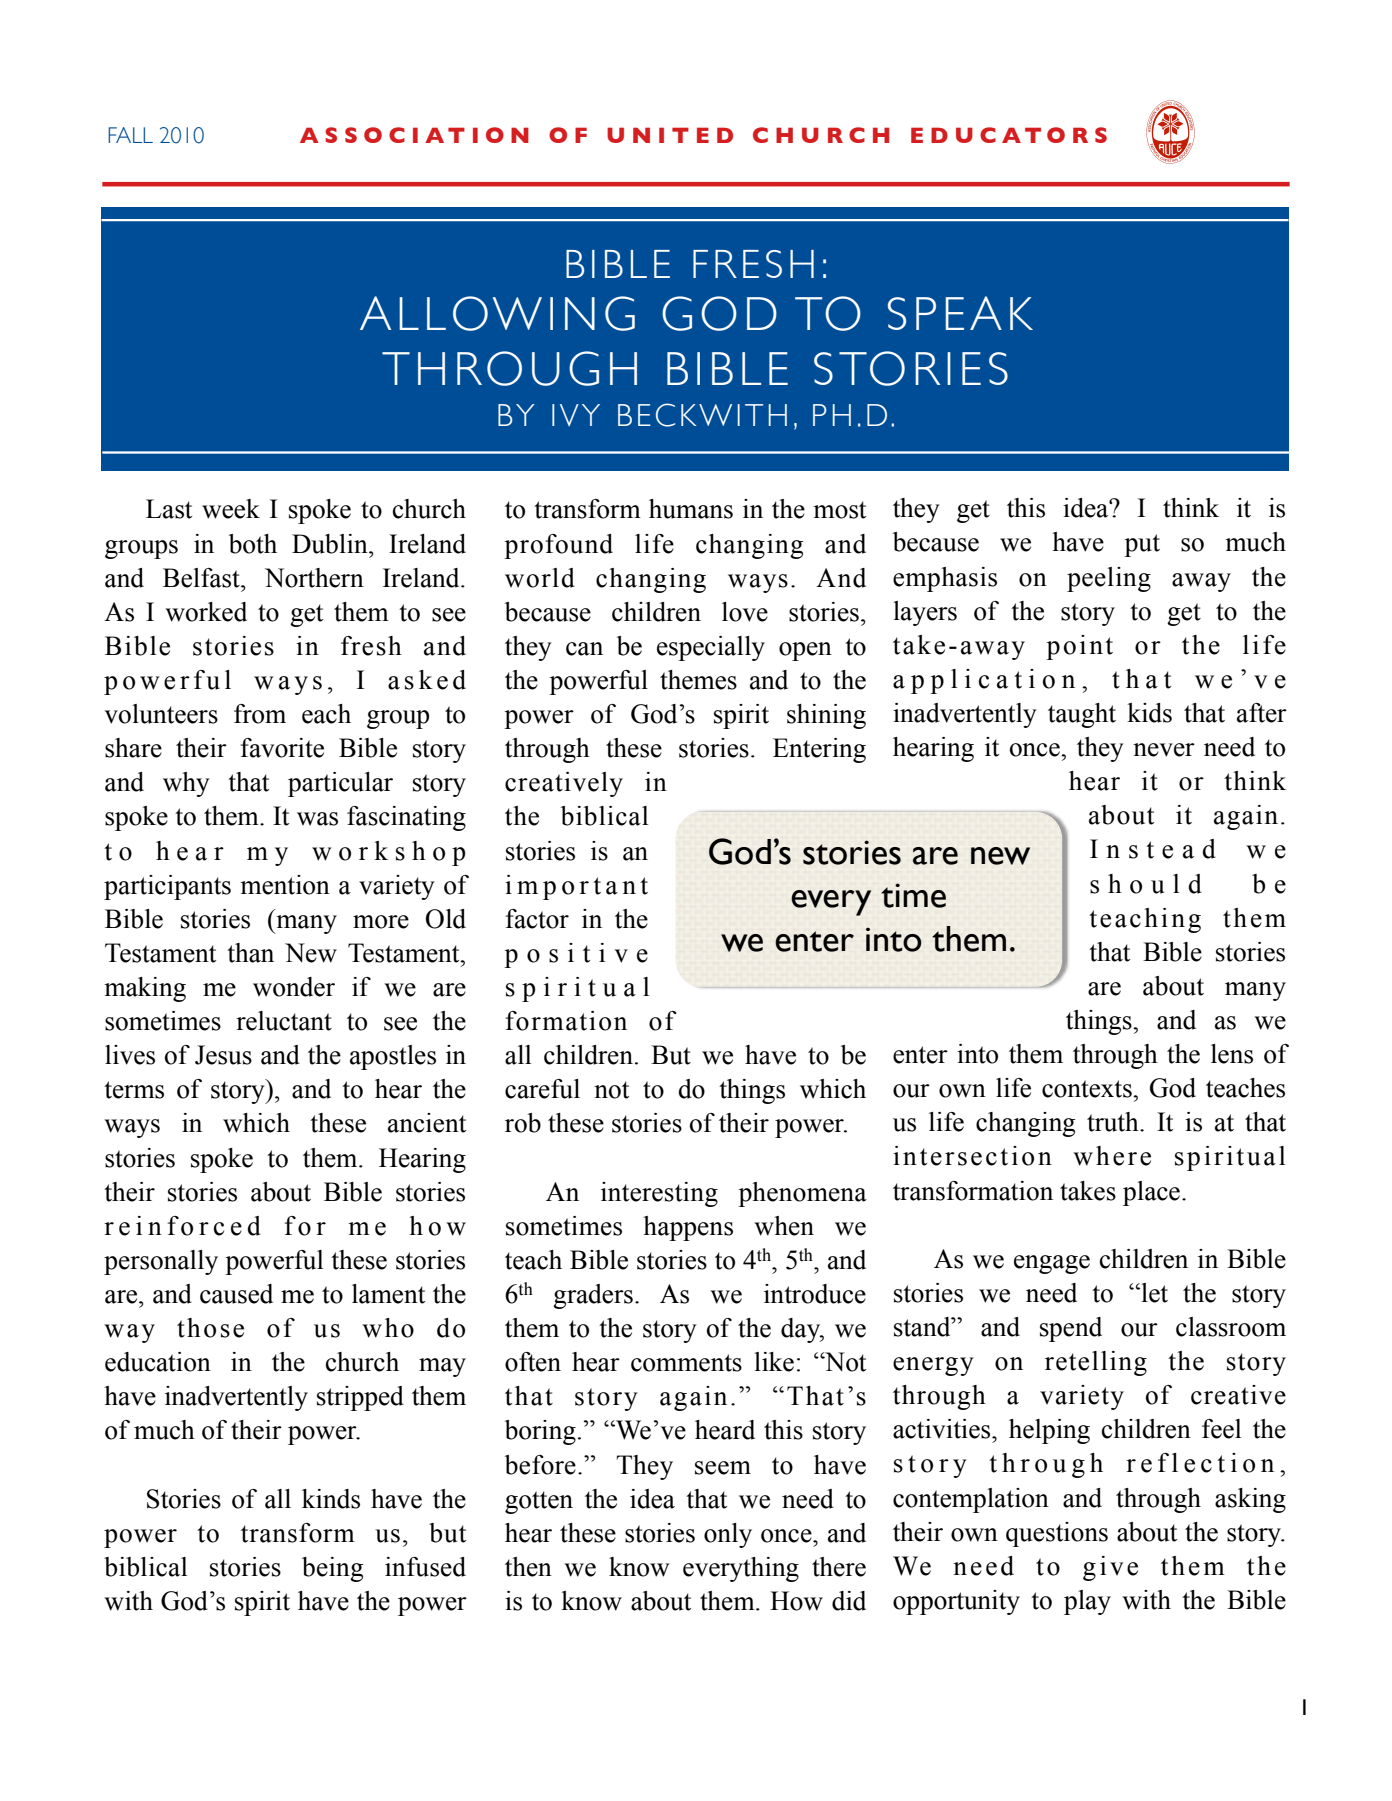 The height and width of the document is (1801, 1392). I want to click on never, so click(1164, 750).
